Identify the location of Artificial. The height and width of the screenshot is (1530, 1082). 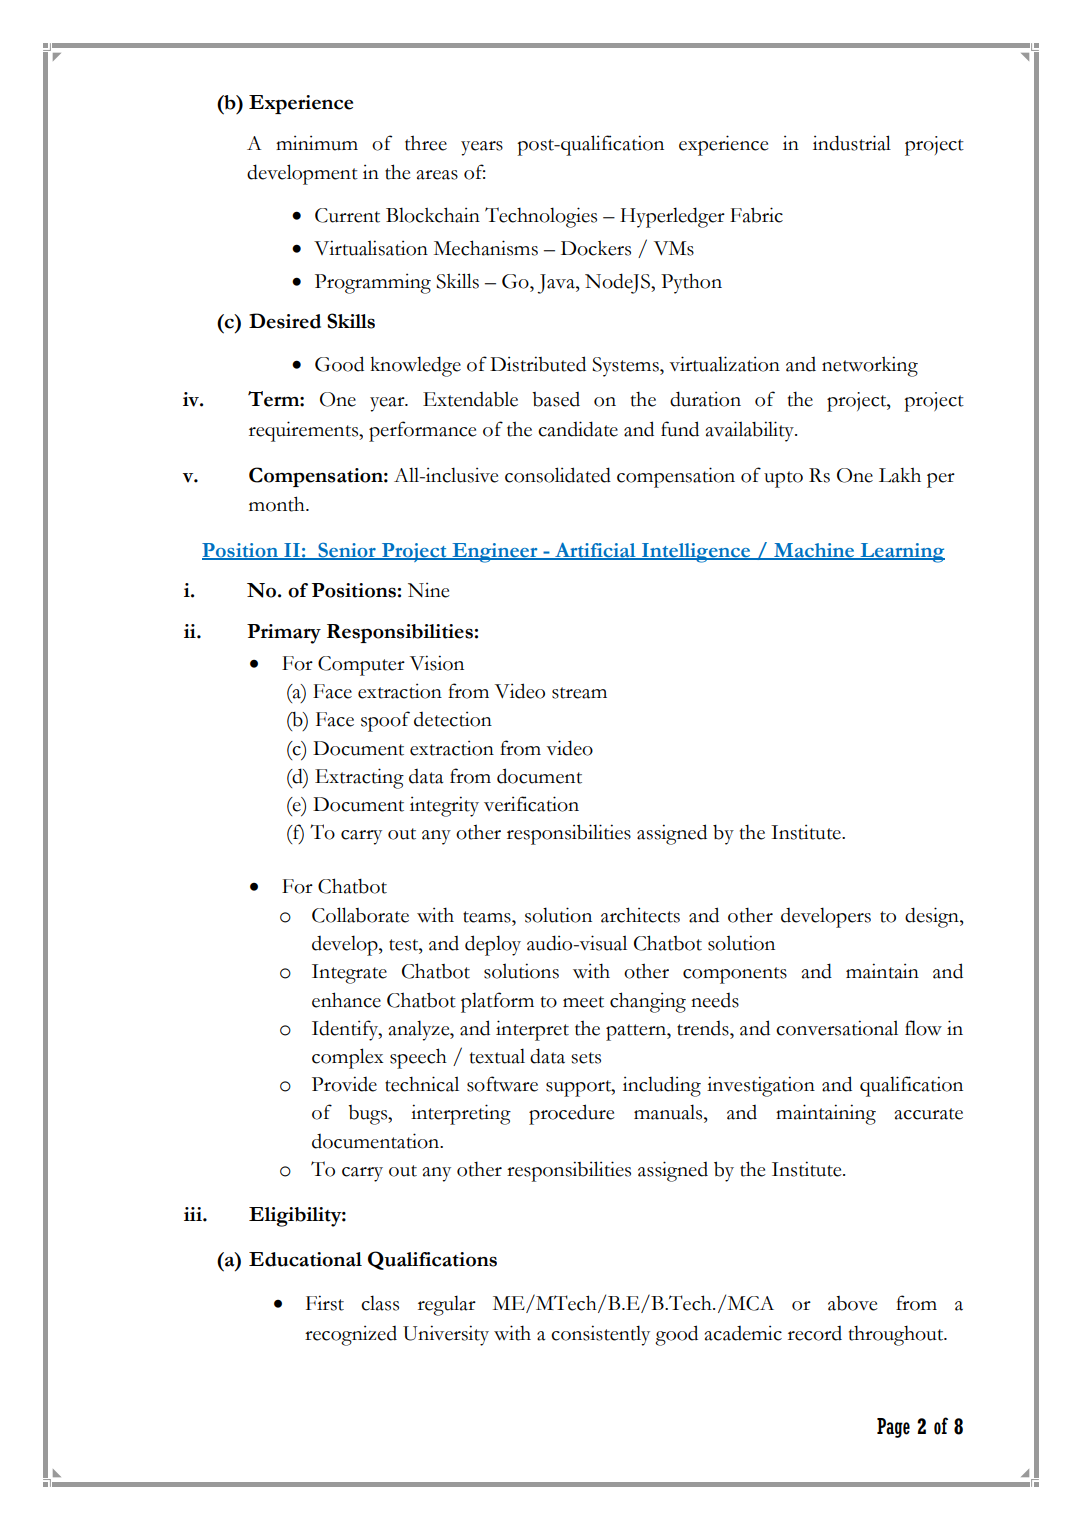
(595, 551).
